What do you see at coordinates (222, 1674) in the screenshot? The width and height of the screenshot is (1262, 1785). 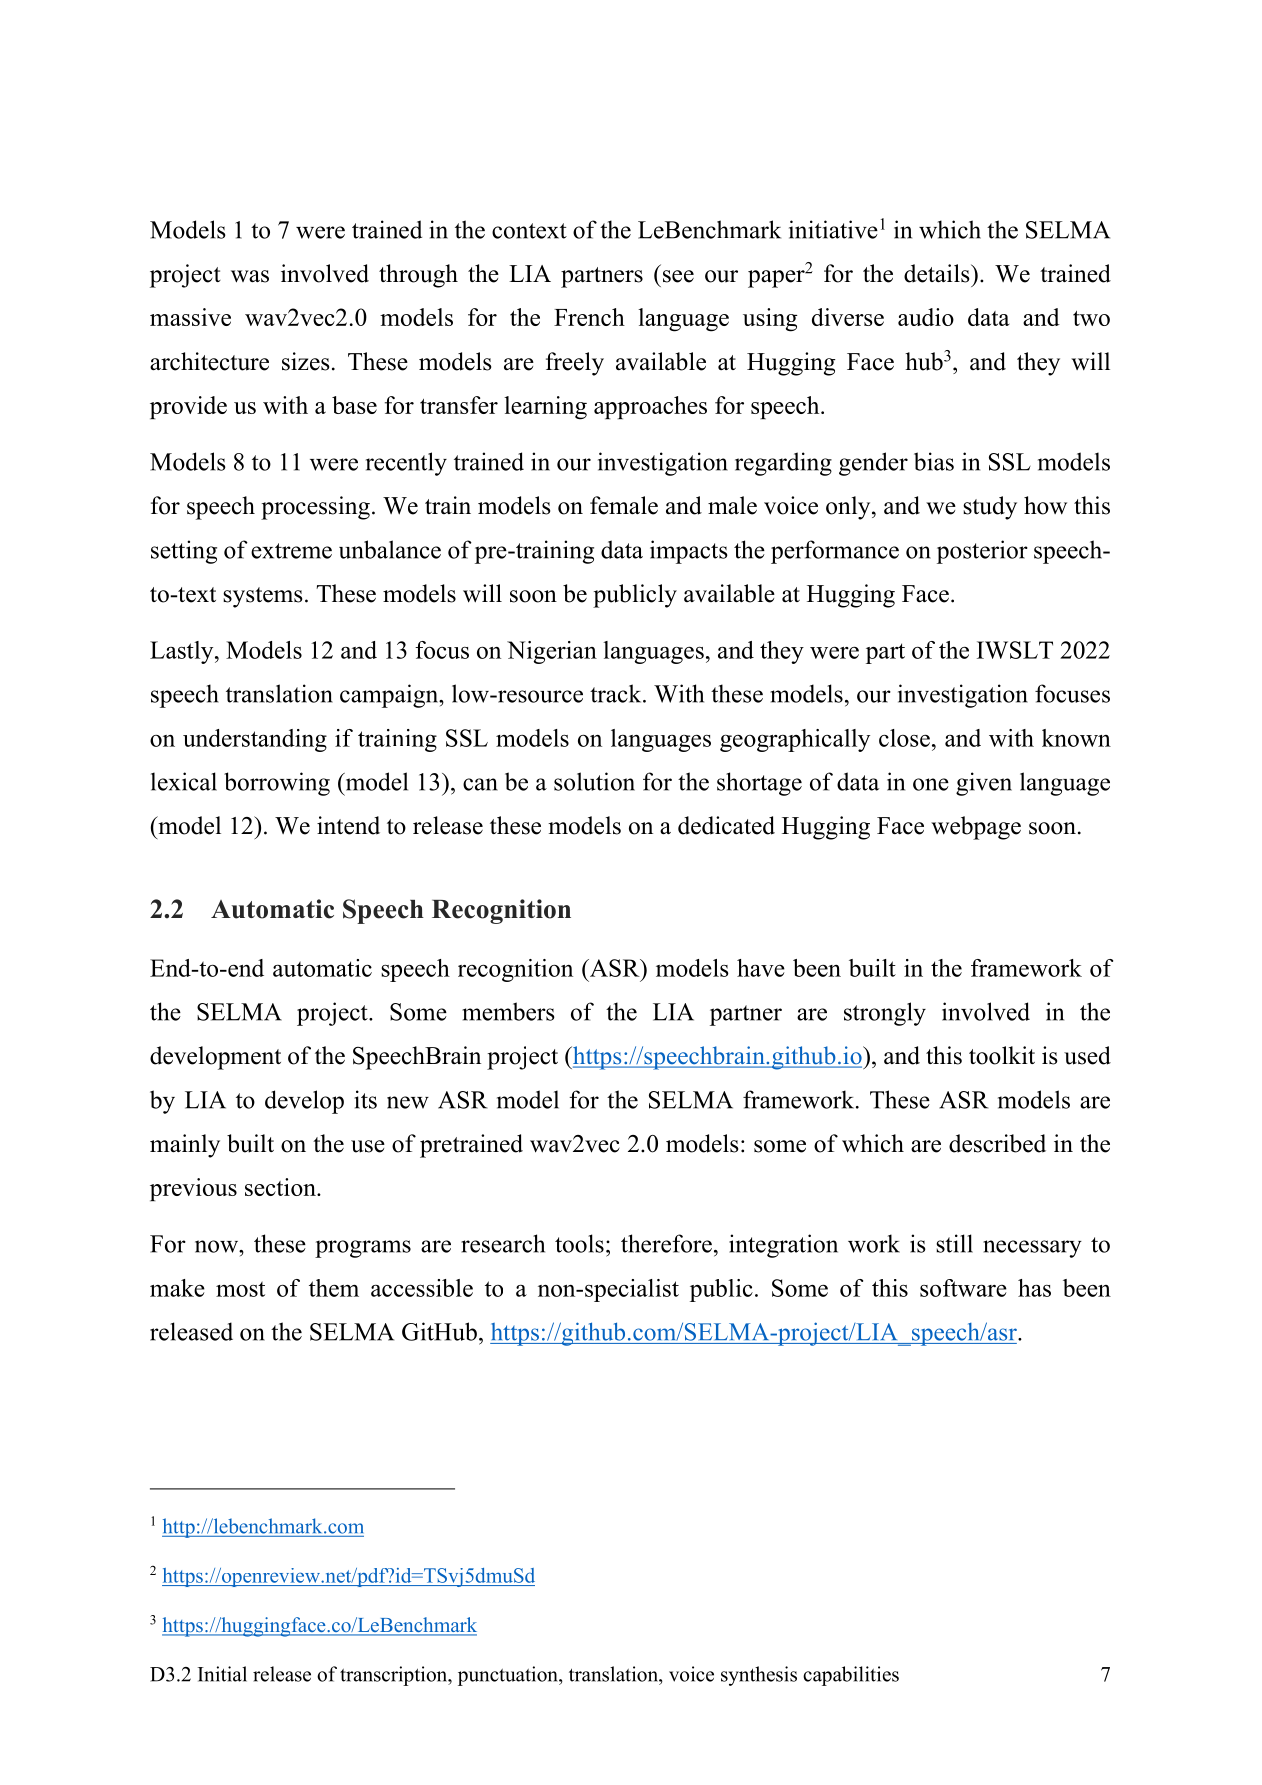 I see `Initial` at bounding box center [222, 1674].
